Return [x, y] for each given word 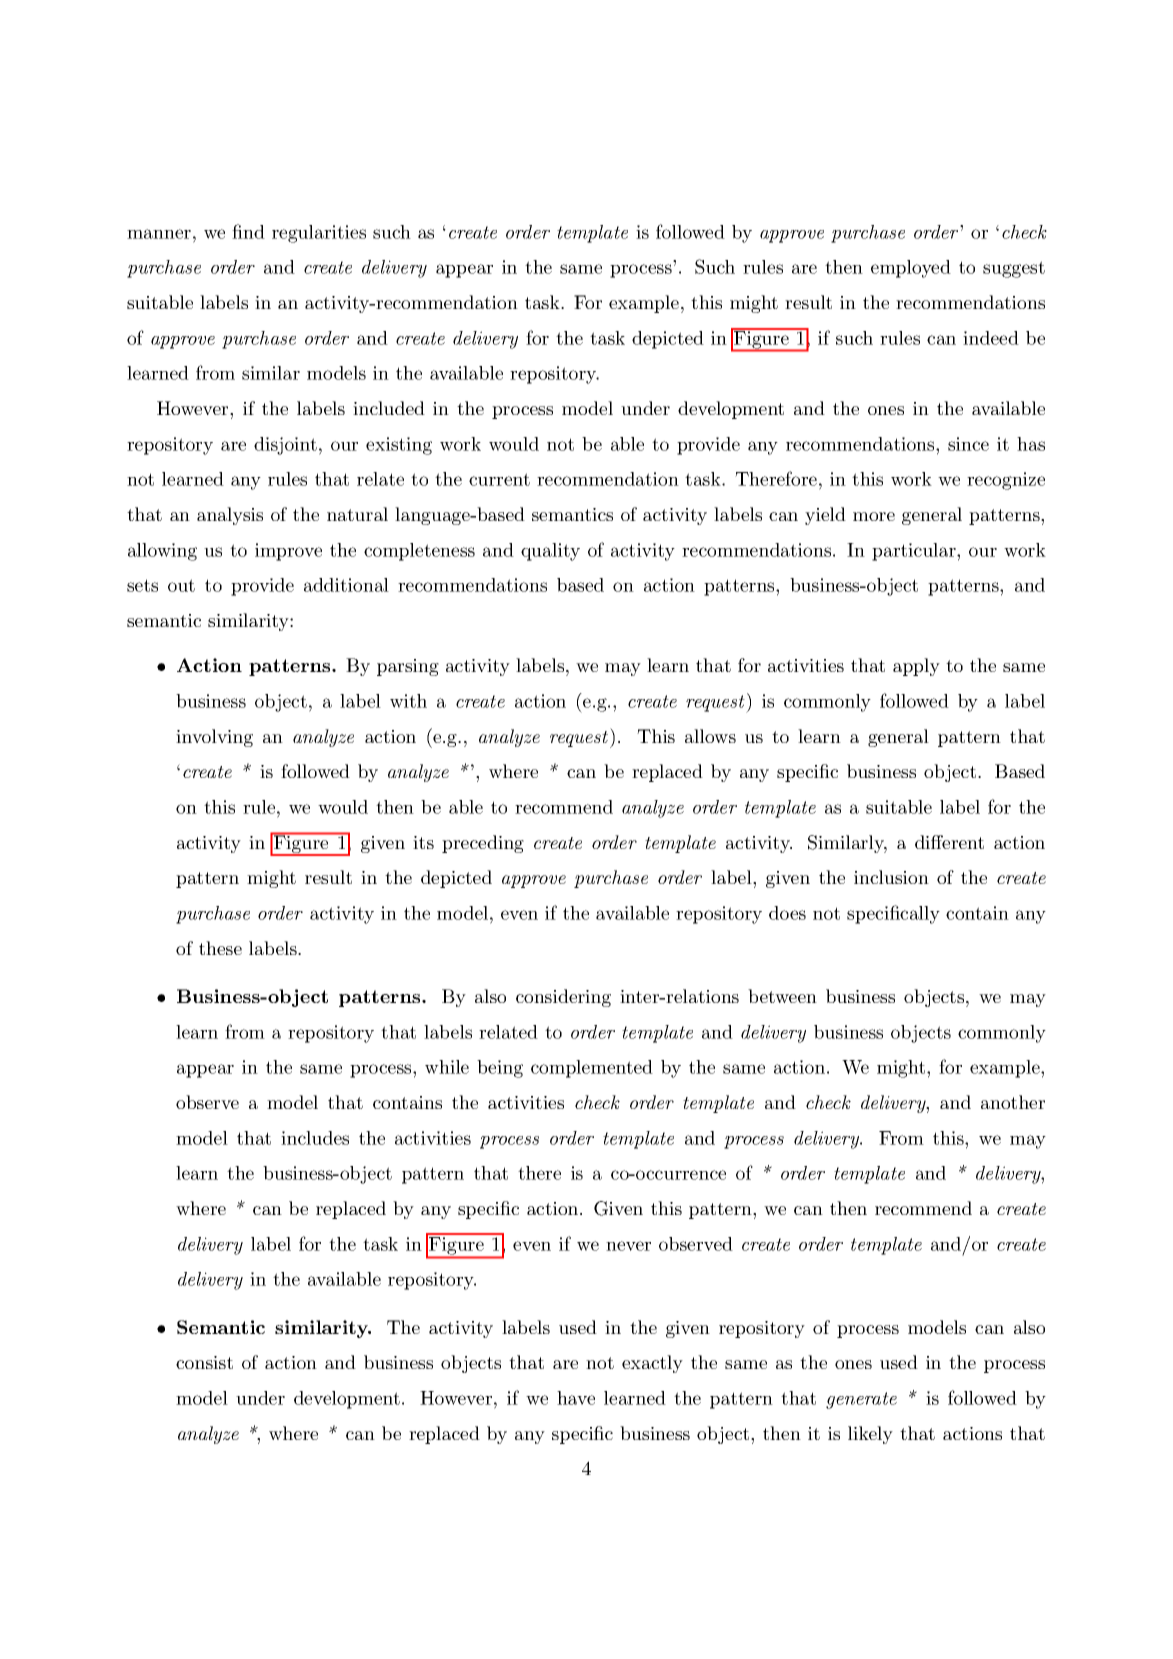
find [248, 231]
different [949, 842]
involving [214, 738]
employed [911, 269]
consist [204, 1362]
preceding [483, 844]
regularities [319, 234]
